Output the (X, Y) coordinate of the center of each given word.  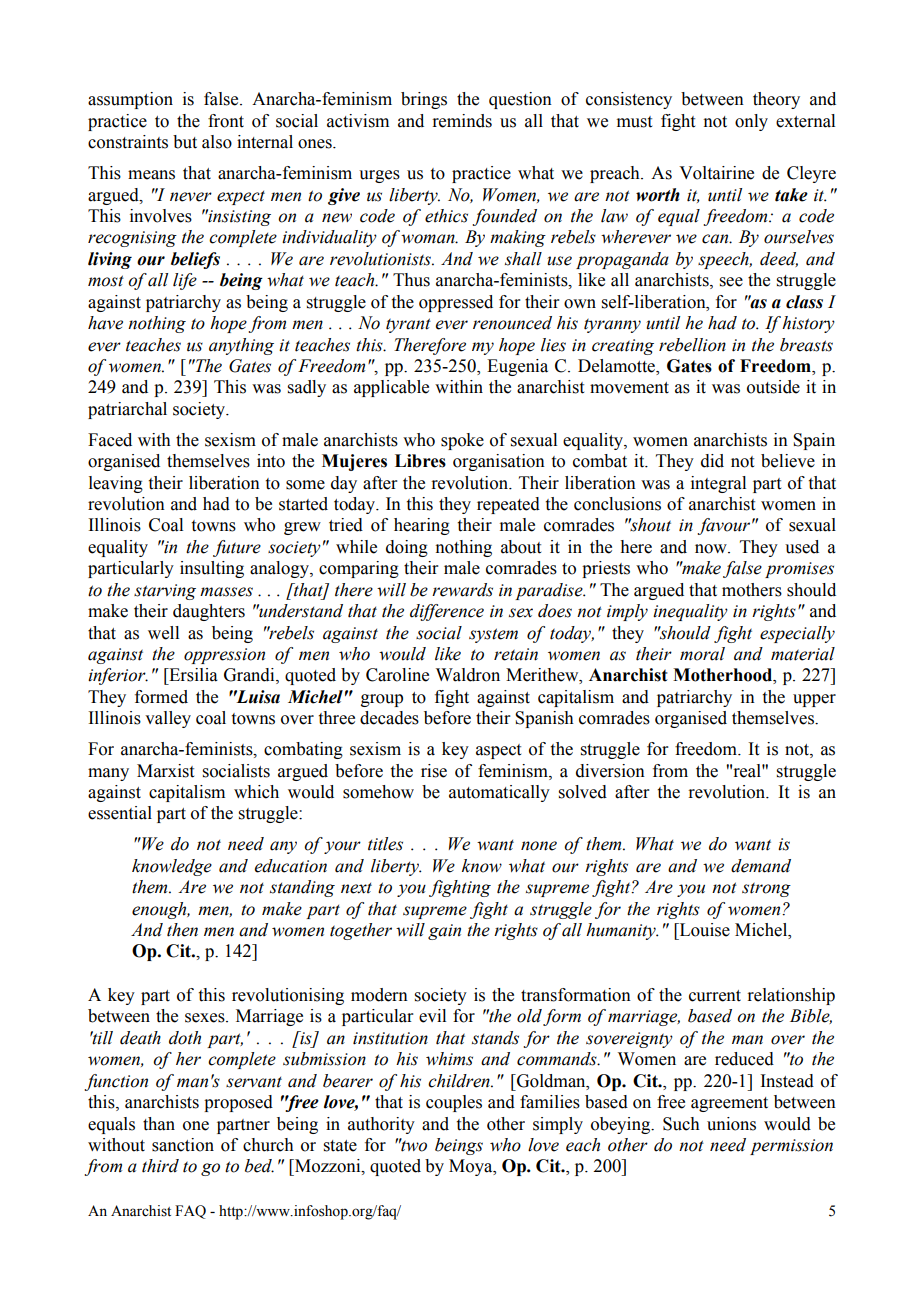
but (185, 142)
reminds (462, 121)
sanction (183, 1145)
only (751, 122)
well (163, 633)
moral (702, 654)
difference (447, 612)
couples (454, 1103)
